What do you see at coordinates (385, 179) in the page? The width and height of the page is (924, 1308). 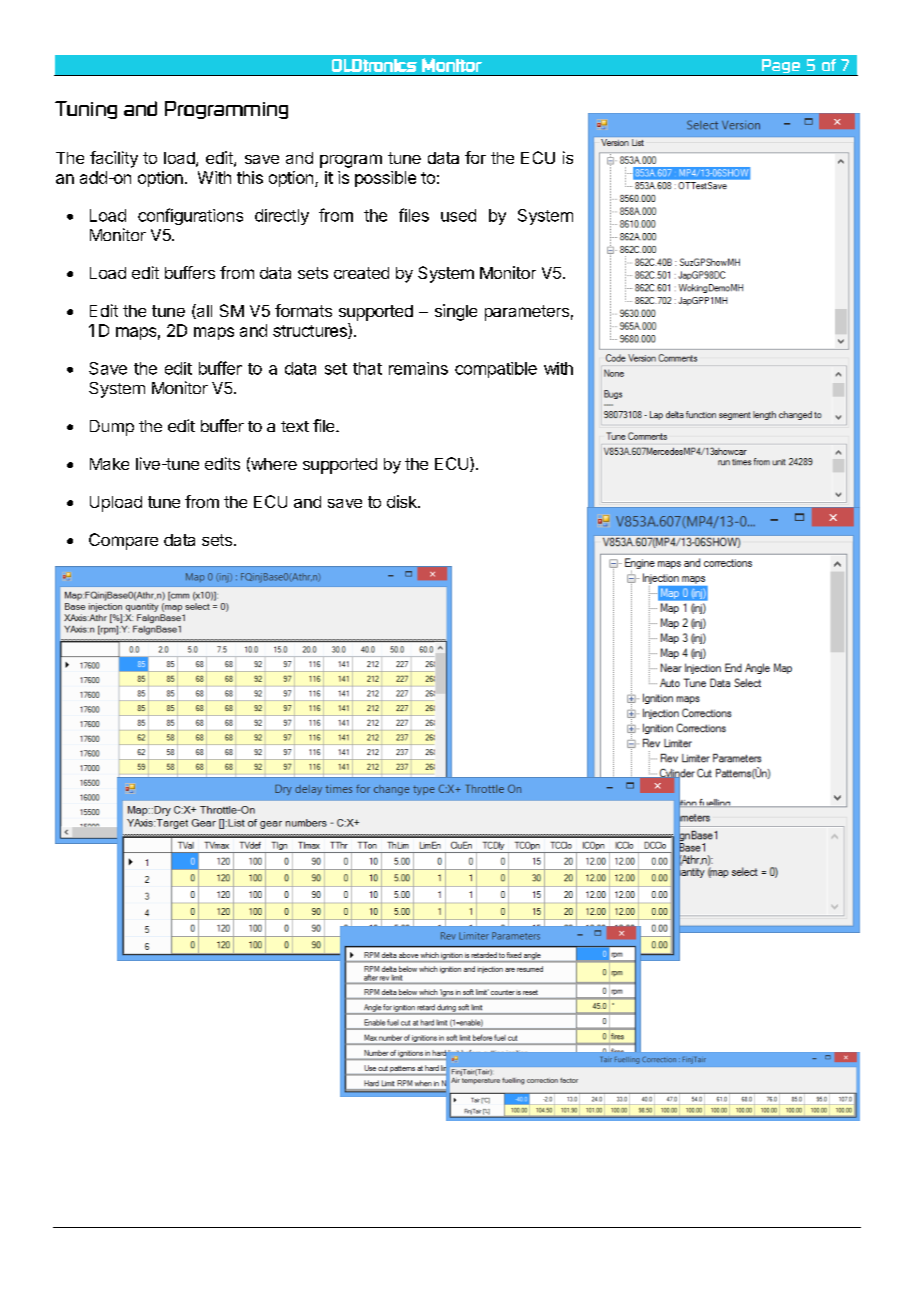 I see `possible` at bounding box center [385, 179].
